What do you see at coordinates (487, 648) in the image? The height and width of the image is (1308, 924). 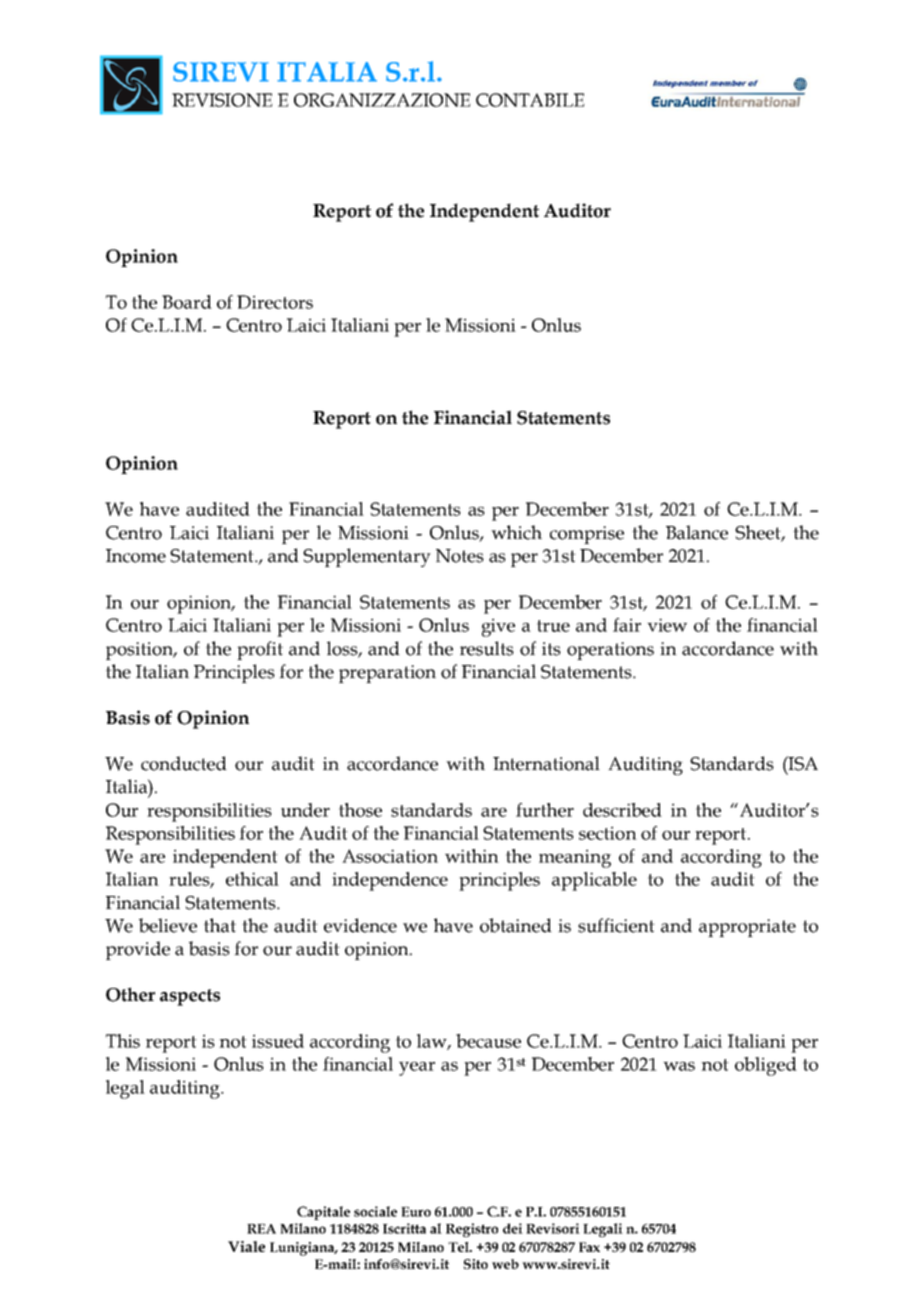 I see `results` at bounding box center [487, 648].
